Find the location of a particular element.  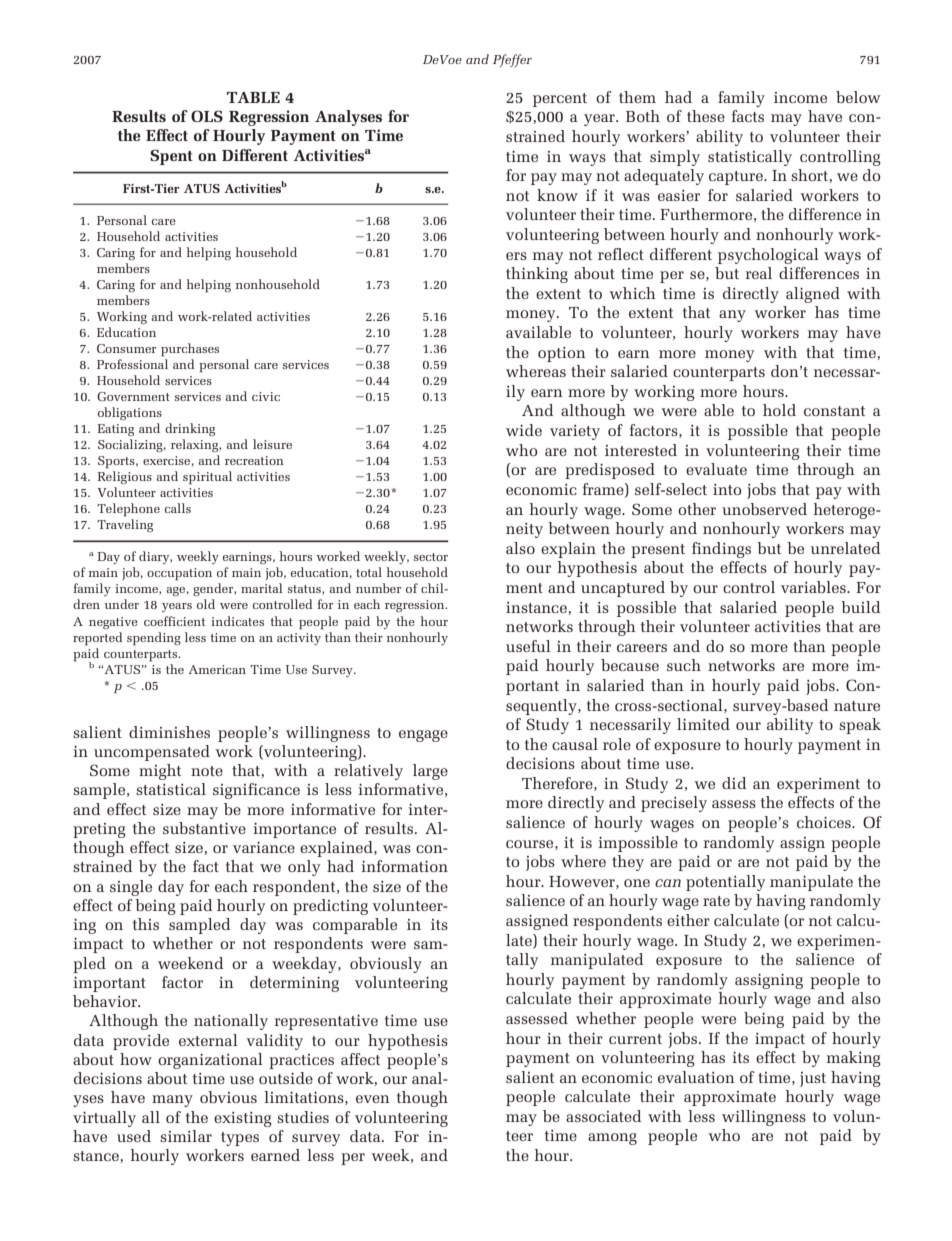

Pfeffer is located at coordinates (512, 60).
